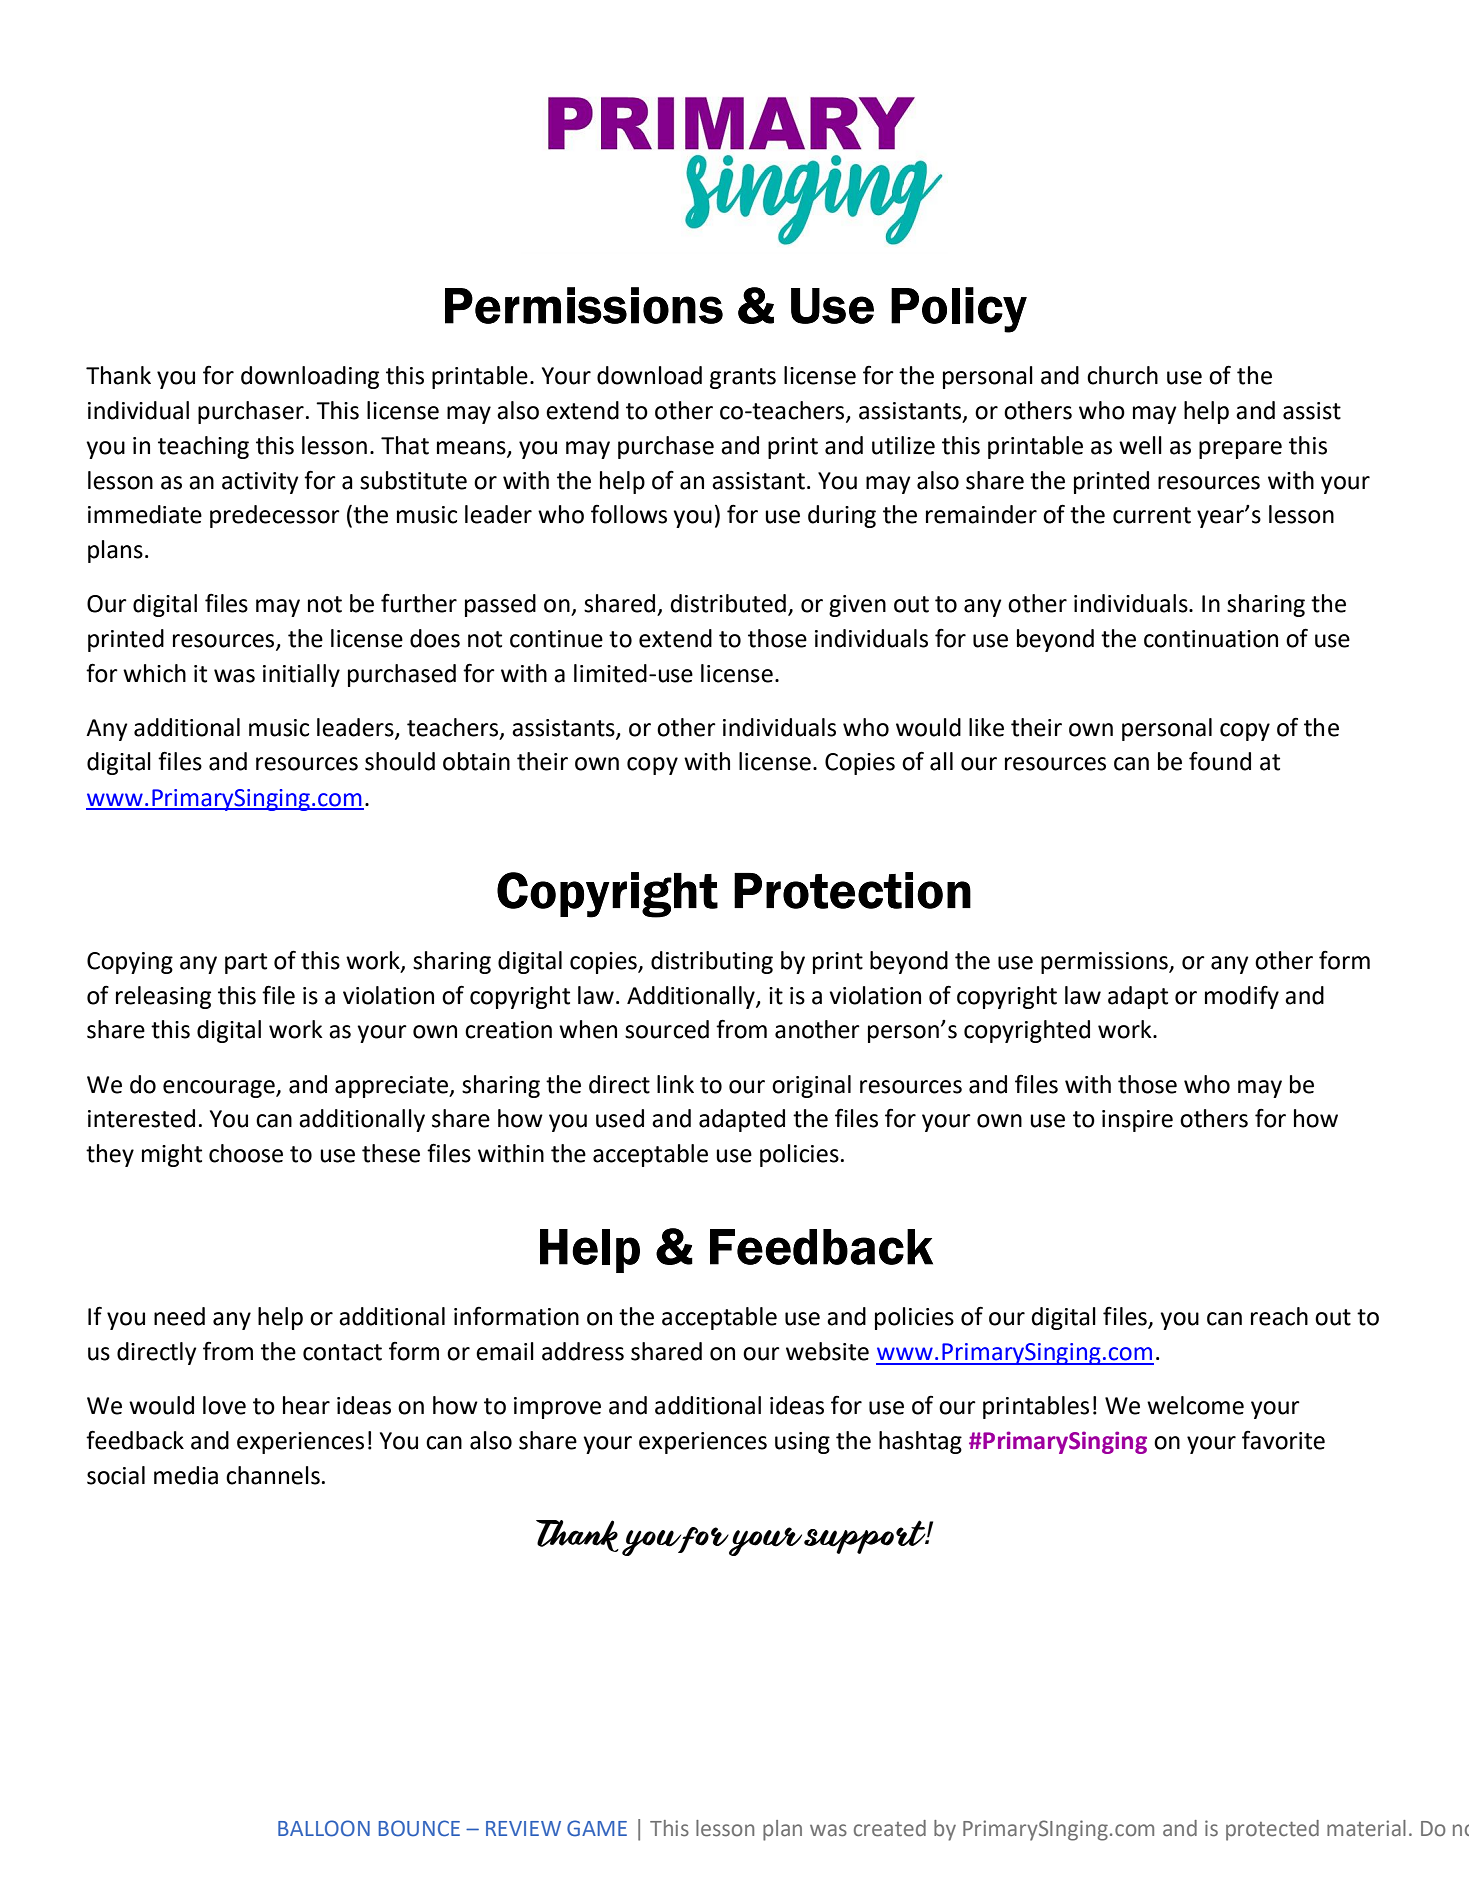  I want to click on teaching, so click(203, 447).
